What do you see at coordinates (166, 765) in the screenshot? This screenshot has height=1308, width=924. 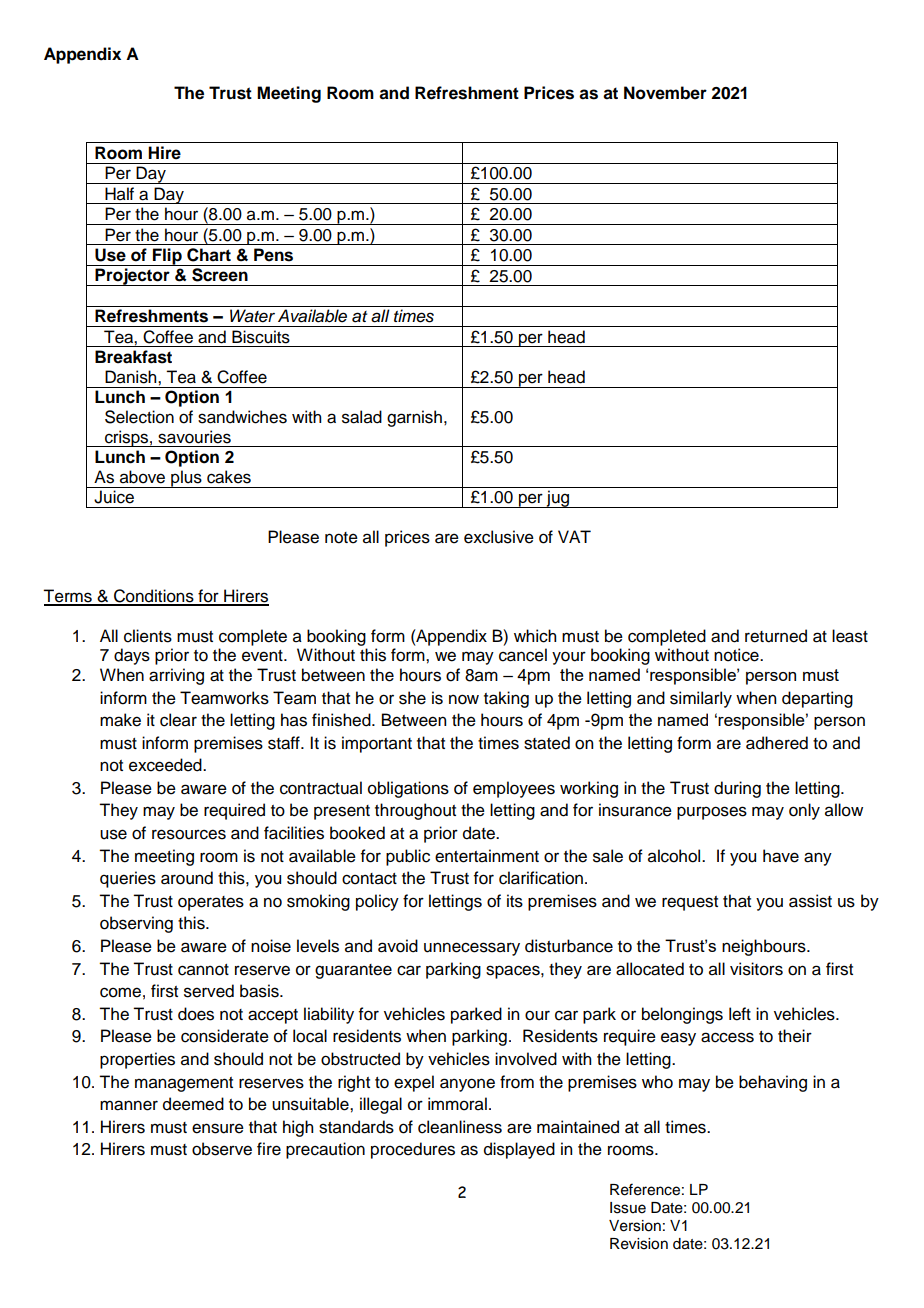 I see `exceeded` at bounding box center [166, 765].
